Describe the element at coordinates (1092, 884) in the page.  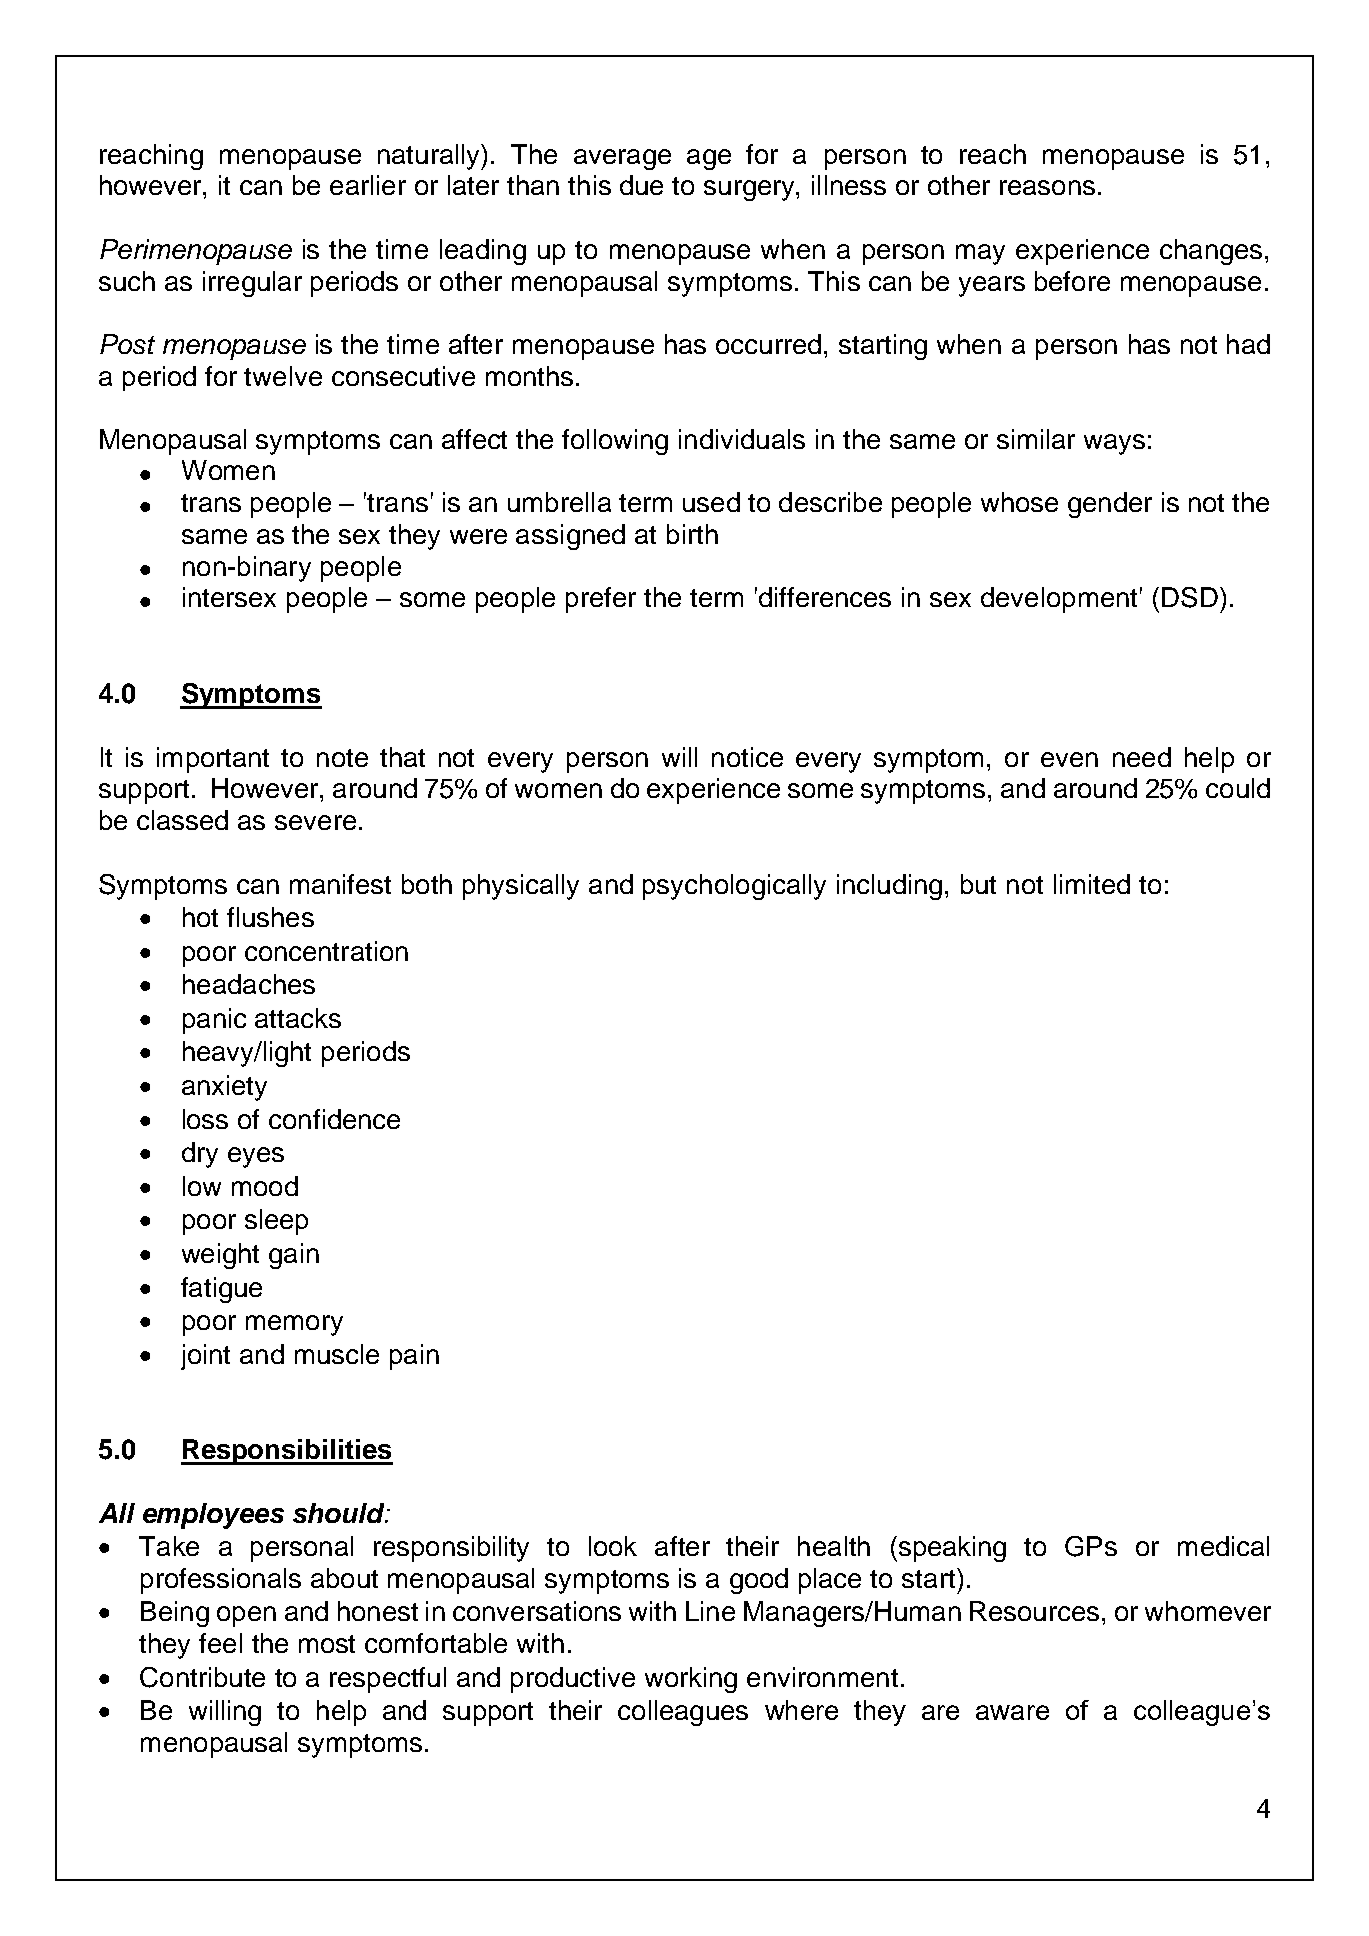
I see `limited` at that location.
